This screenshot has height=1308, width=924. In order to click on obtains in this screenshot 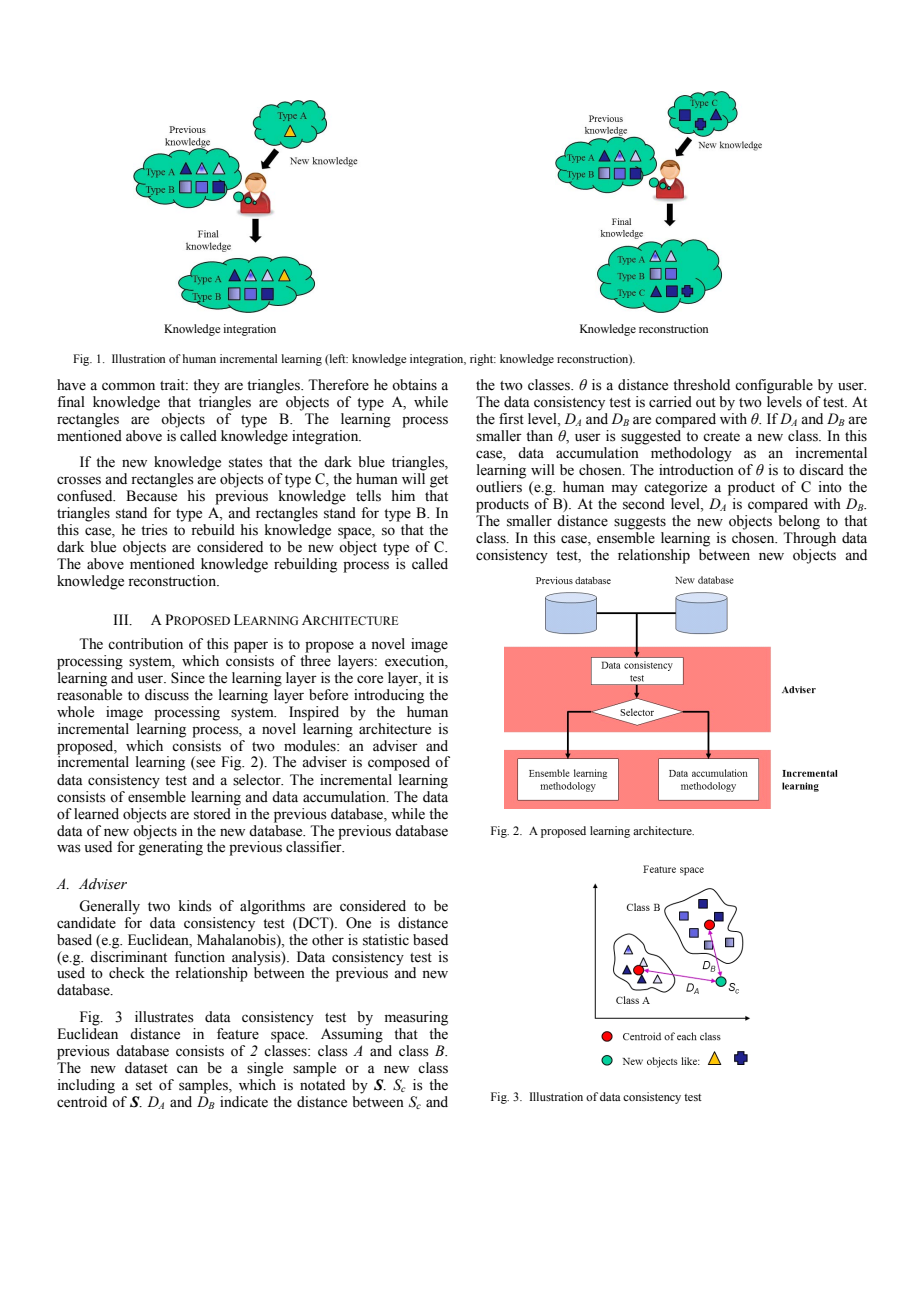, I will do `click(414, 385)`.
